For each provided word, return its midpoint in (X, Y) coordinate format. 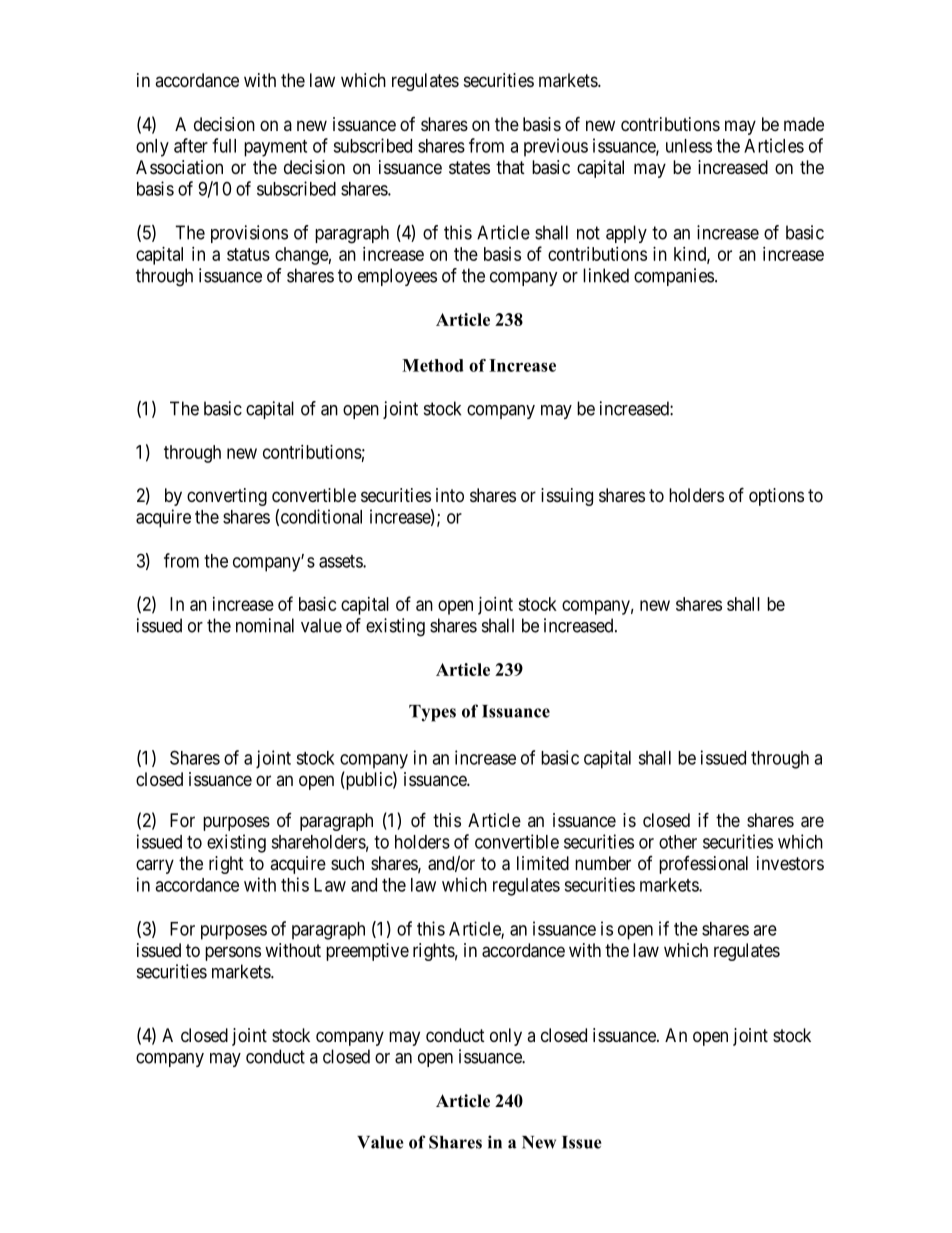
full (224, 145)
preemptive (367, 952)
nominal (265, 625)
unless (689, 146)
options (776, 497)
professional (703, 865)
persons (233, 953)
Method (433, 365)
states (469, 168)
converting (227, 497)
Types (432, 713)
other (678, 842)
